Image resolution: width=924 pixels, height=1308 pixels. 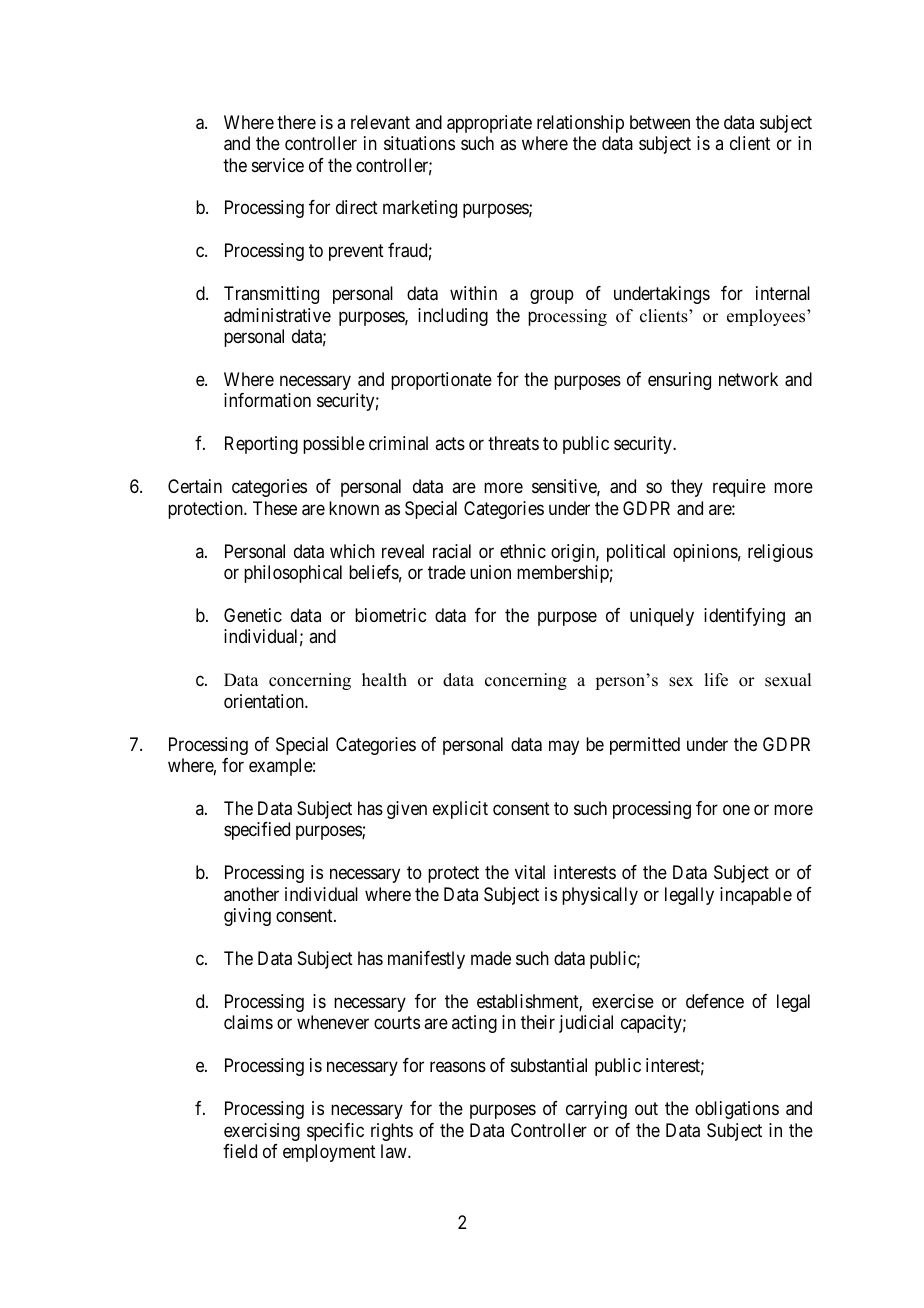 I want to click on obligations, so click(x=737, y=1110).
